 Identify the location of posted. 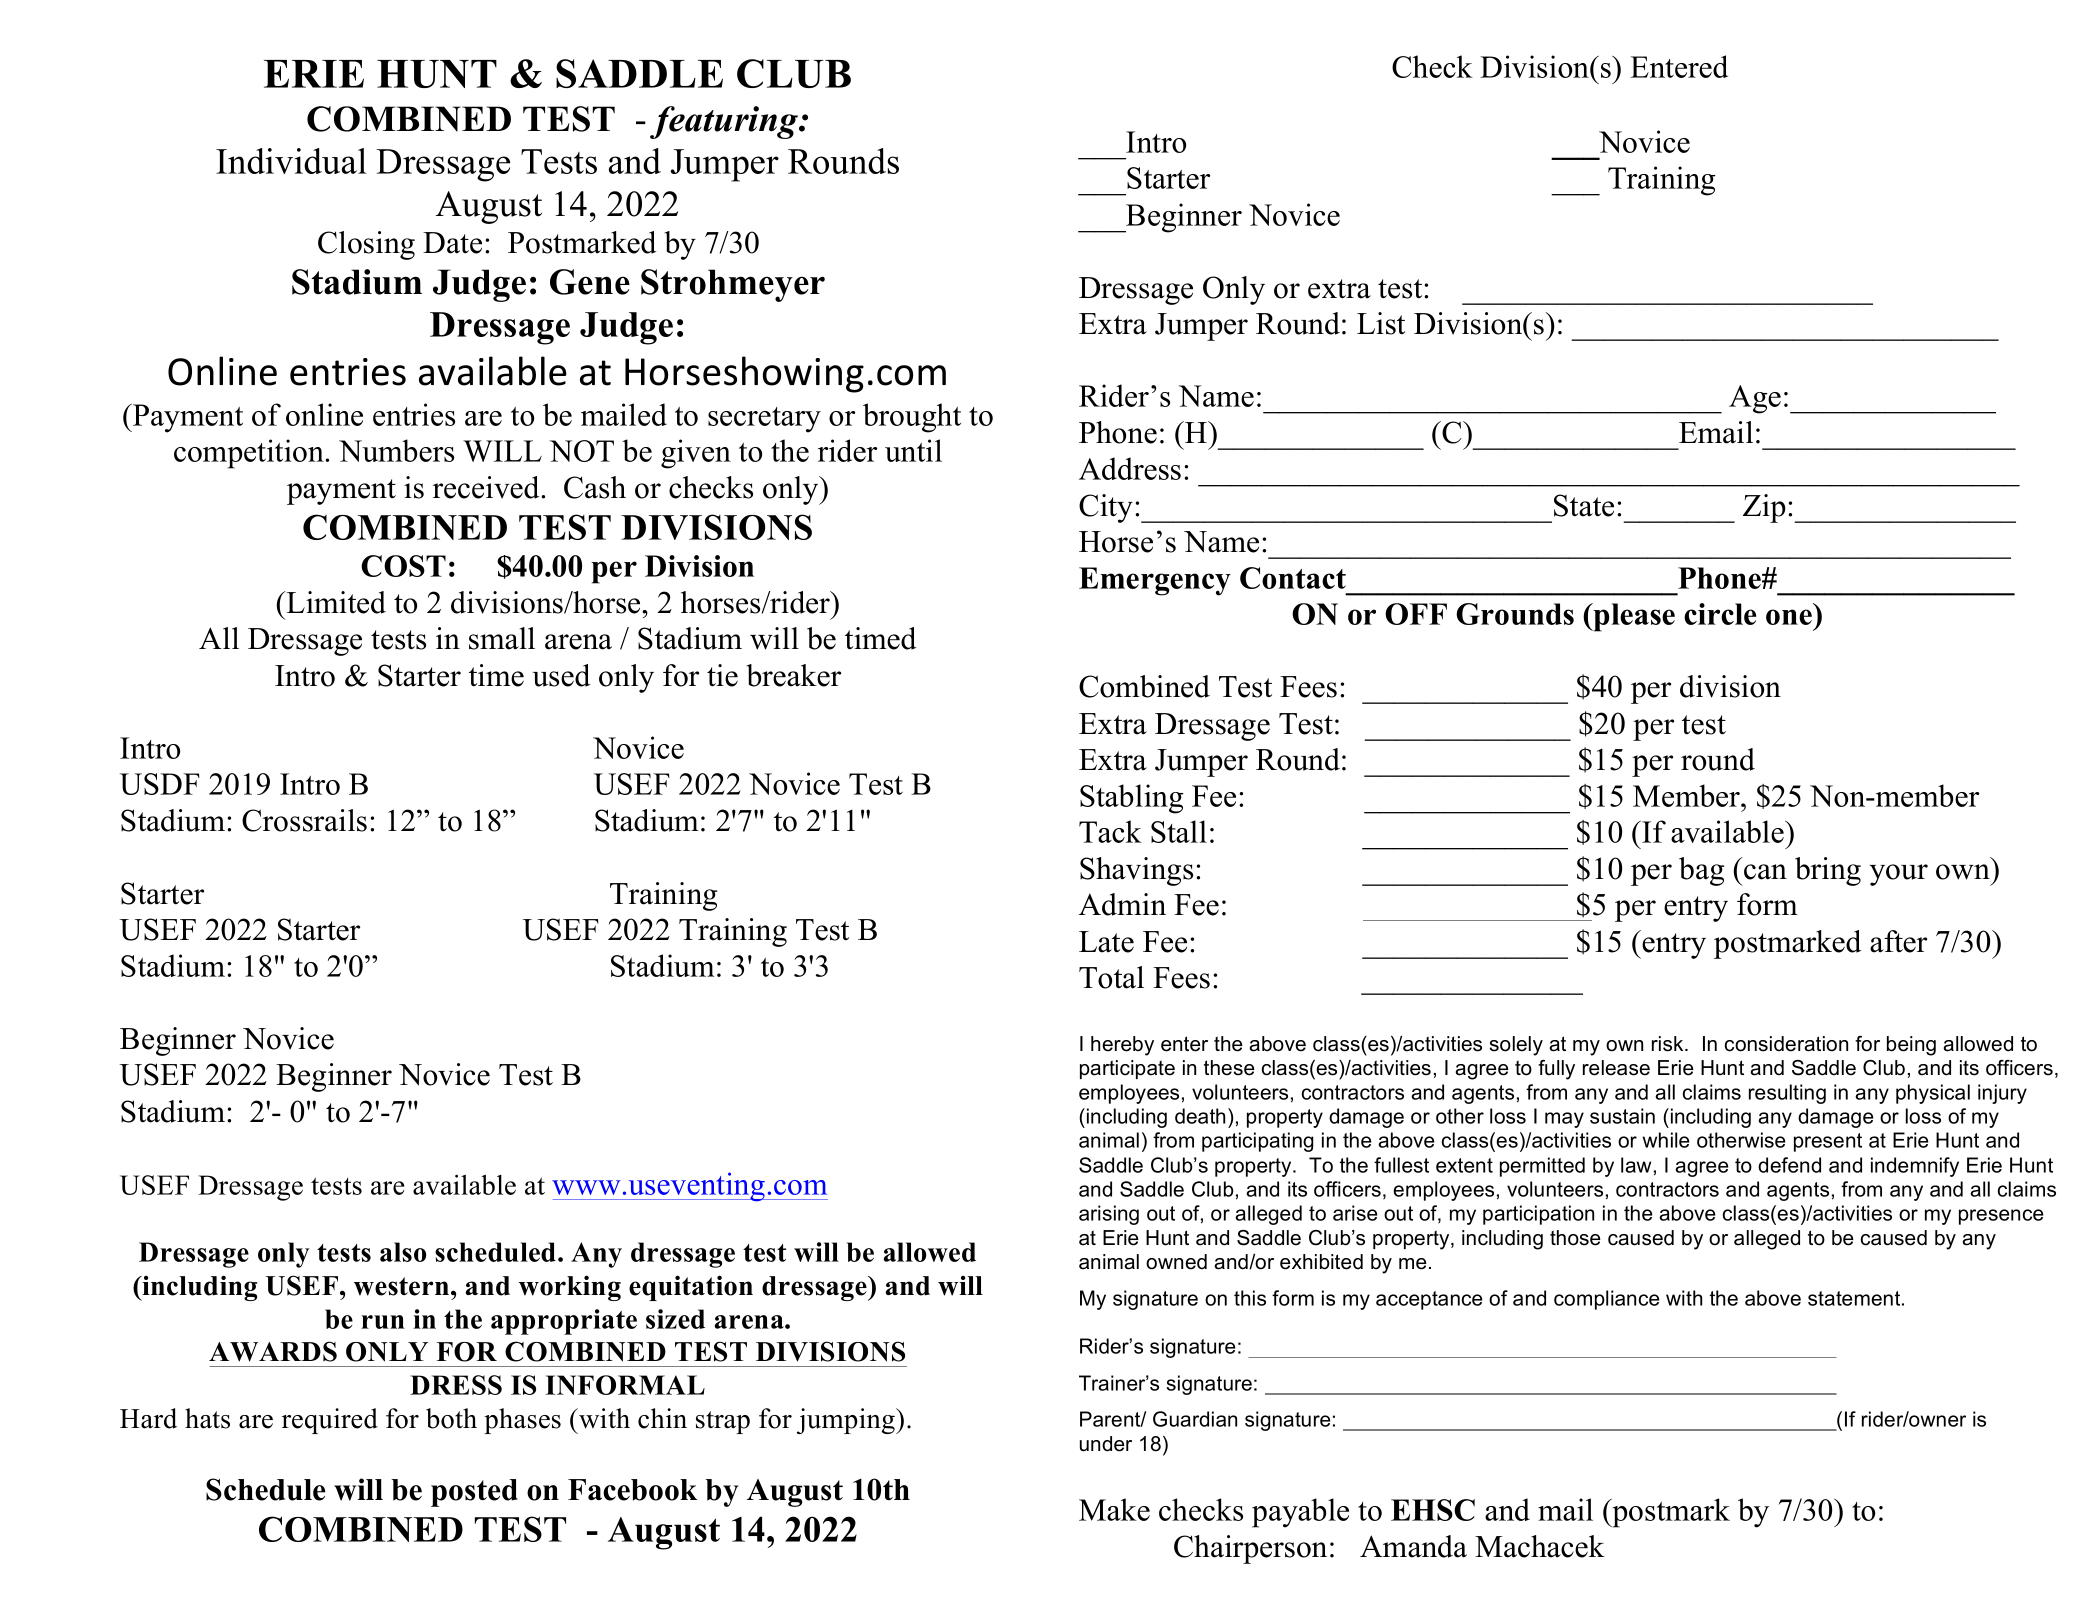
(474, 1493).
